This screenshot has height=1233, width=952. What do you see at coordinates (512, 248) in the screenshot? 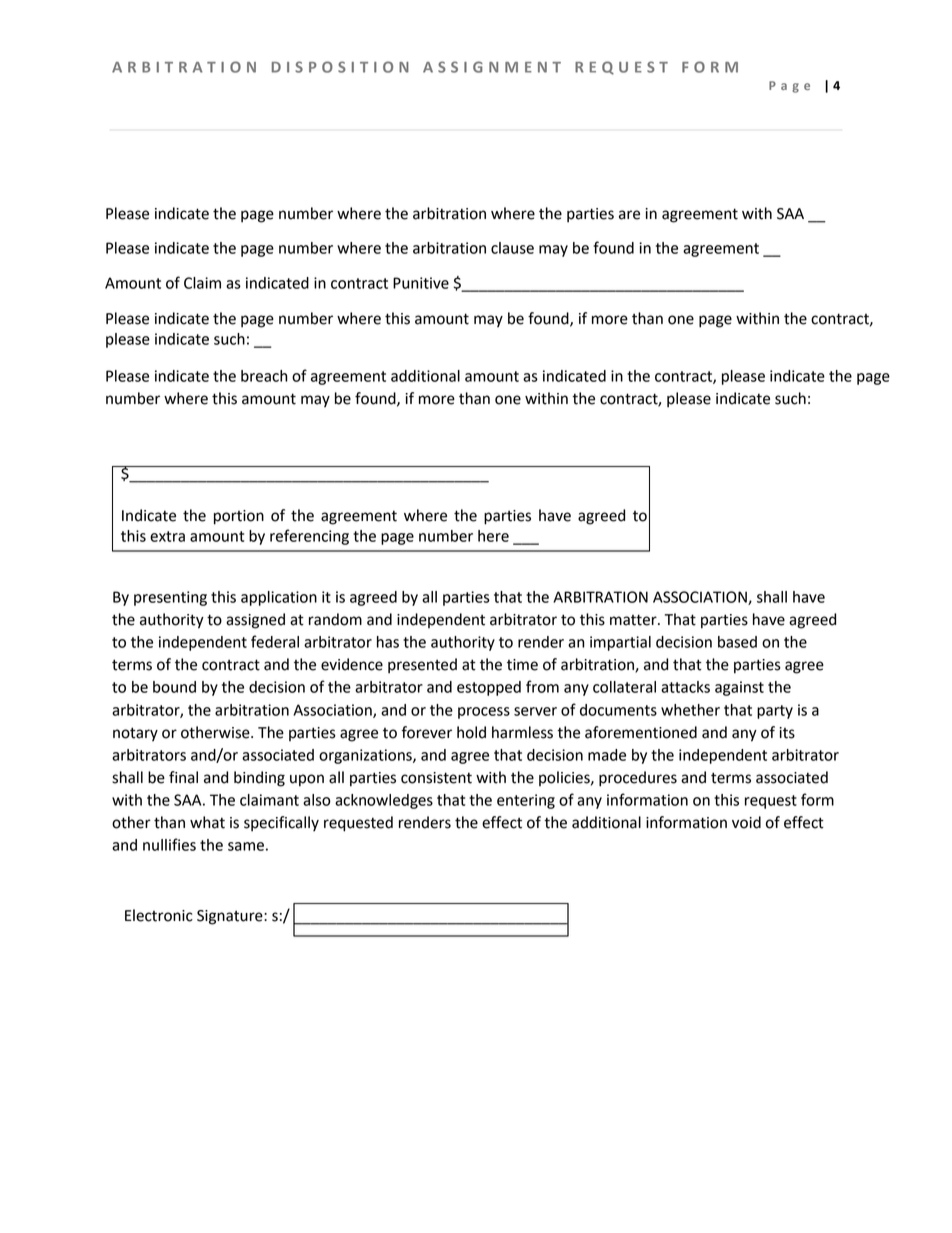
I see `clause` at bounding box center [512, 248].
